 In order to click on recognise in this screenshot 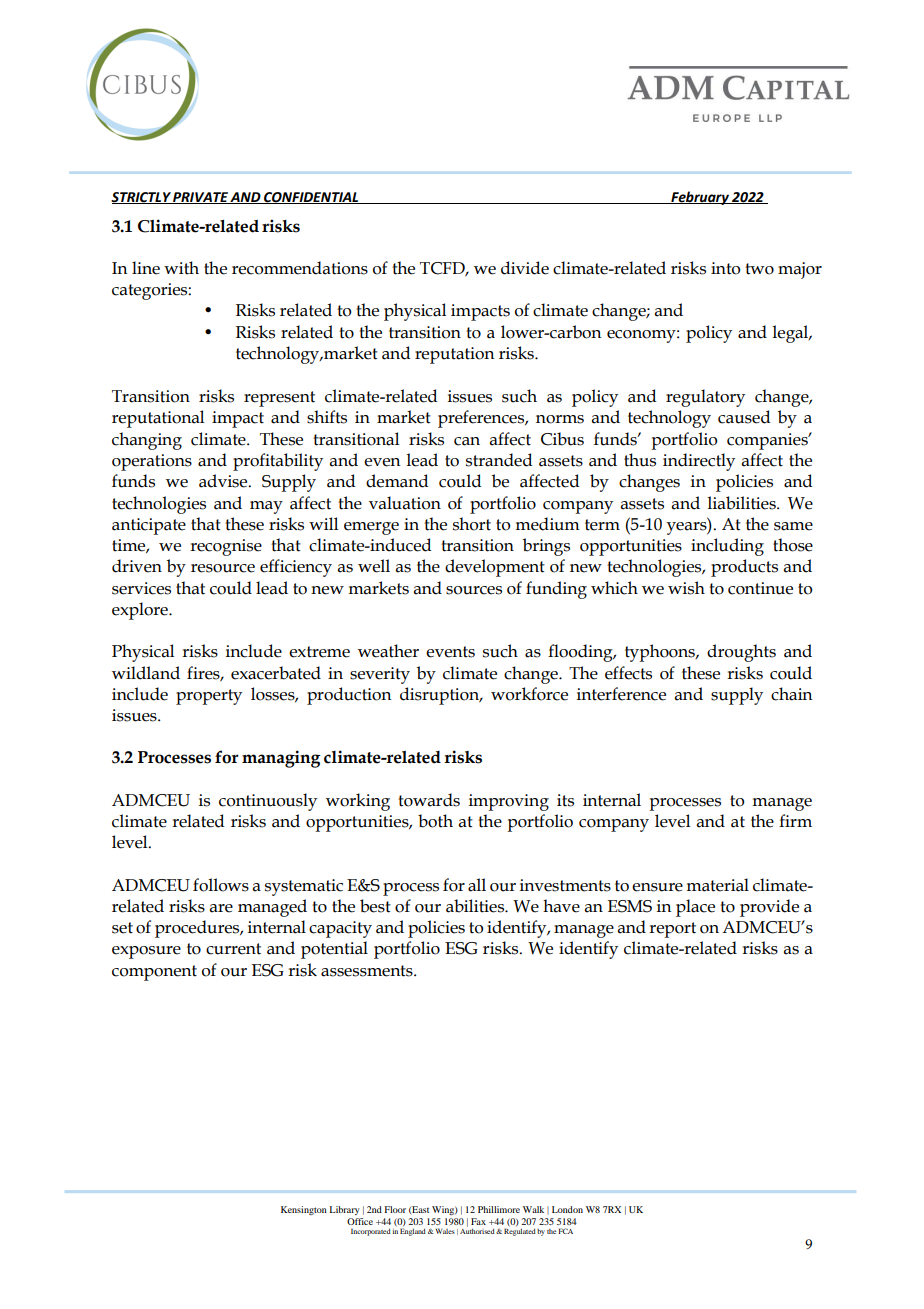, I will do `click(226, 547)`.
